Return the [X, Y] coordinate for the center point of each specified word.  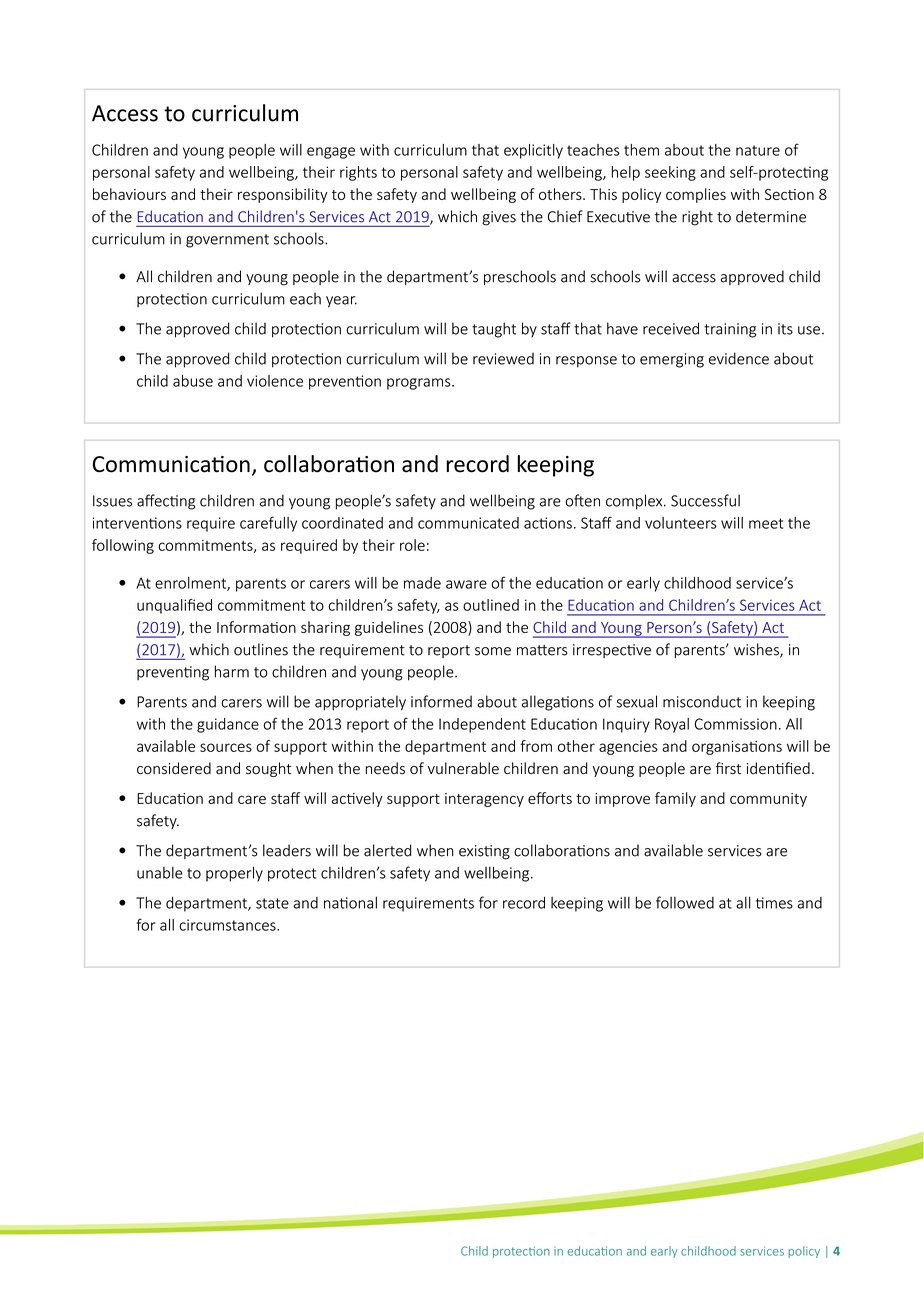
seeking [670, 173]
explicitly [533, 151]
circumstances [228, 925]
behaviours [129, 194]
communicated [468, 523]
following [123, 546]
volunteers [681, 523]
